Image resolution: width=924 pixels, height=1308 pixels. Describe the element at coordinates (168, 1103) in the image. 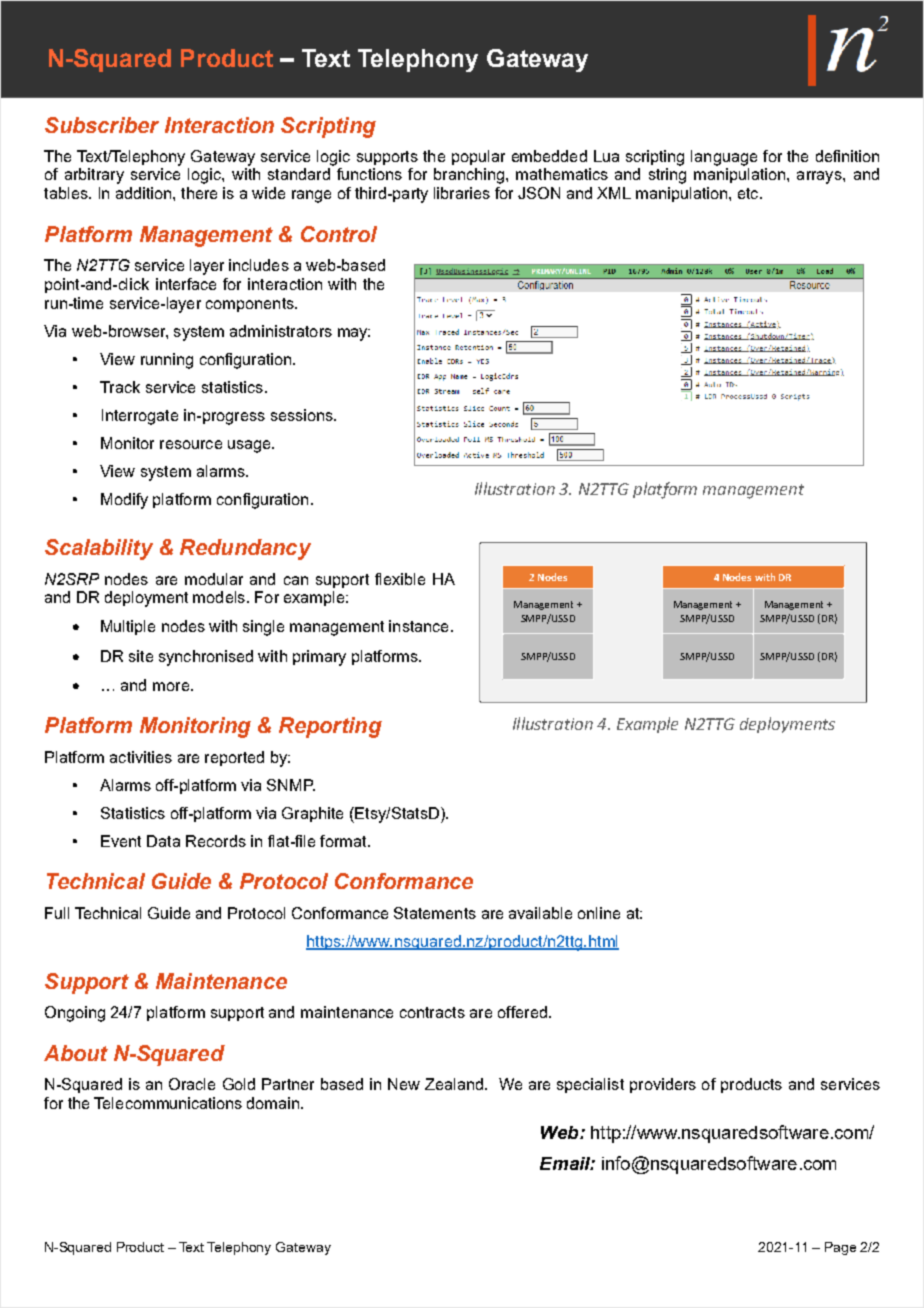

I see `Telecommunications` at that location.
